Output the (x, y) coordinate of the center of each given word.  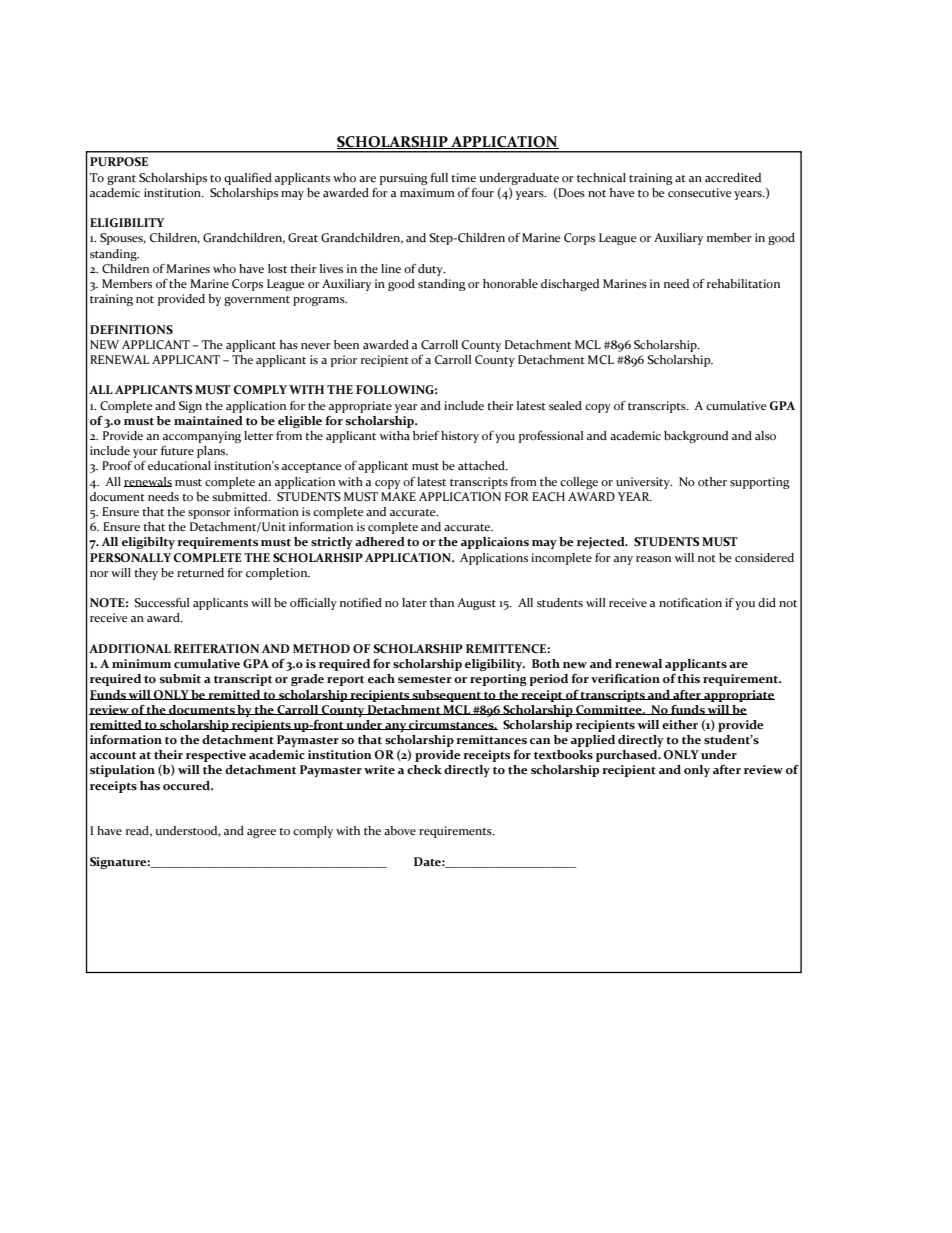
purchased (628, 756)
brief (426, 436)
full (439, 177)
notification (690, 603)
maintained (208, 420)
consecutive (699, 192)
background (696, 437)
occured (187, 786)
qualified (248, 179)
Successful (162, 603)
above (400, 831)
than (442, 602)
